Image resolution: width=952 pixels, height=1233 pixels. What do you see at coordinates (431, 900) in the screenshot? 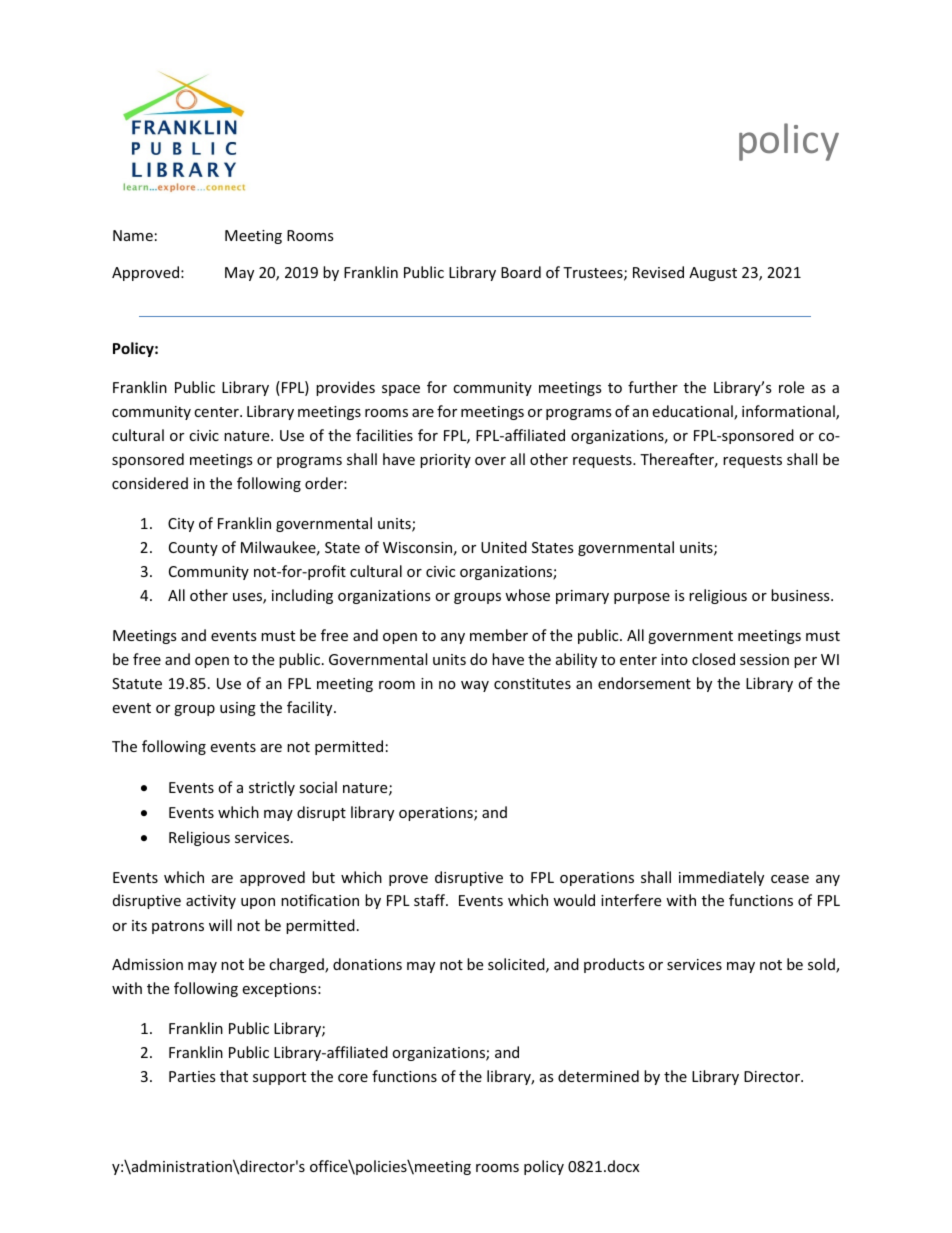
I see `staff` at bounding box center [431, 900].
